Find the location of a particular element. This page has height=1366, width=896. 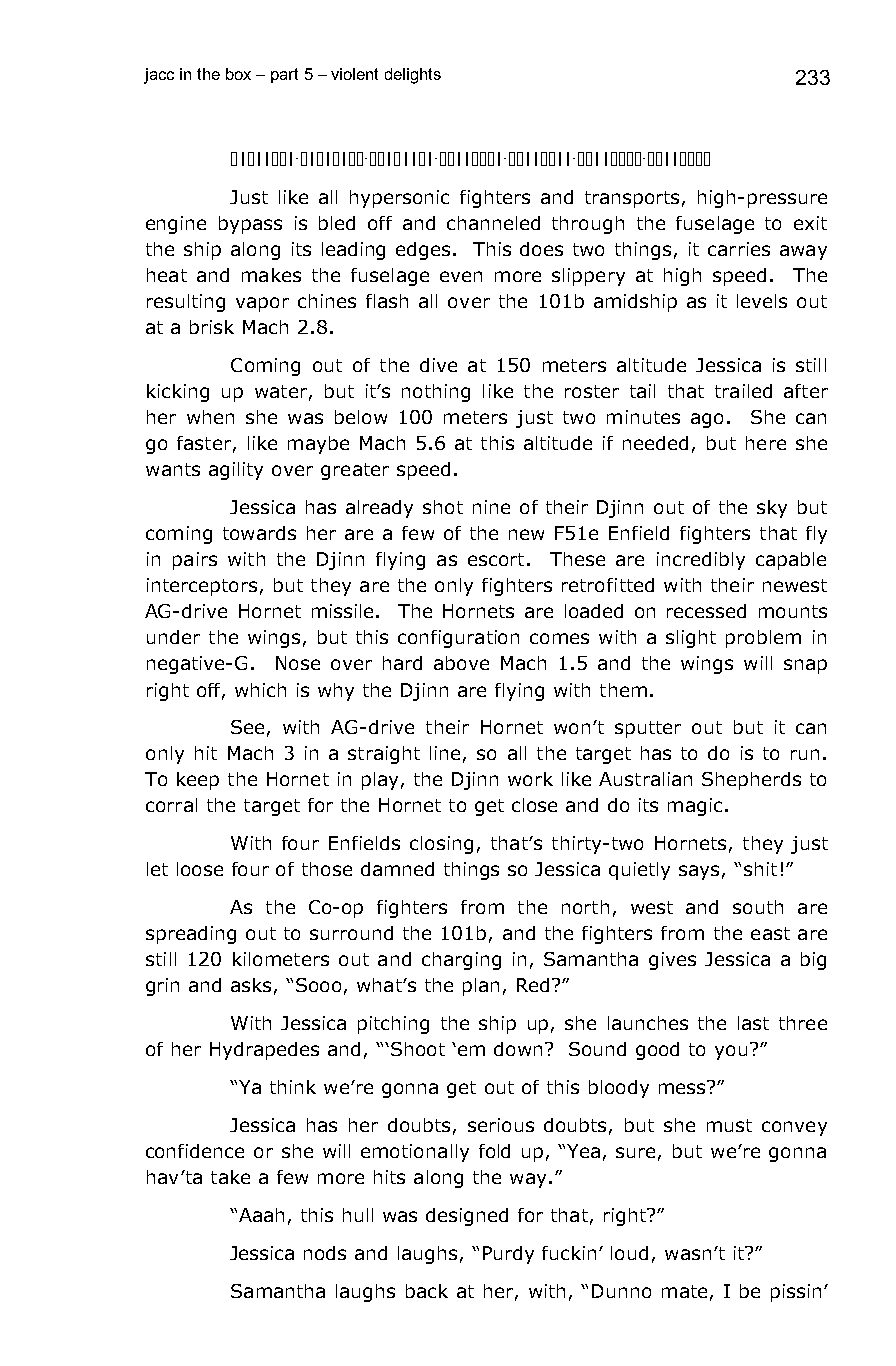

delights is located at coordinates (413, 76).
